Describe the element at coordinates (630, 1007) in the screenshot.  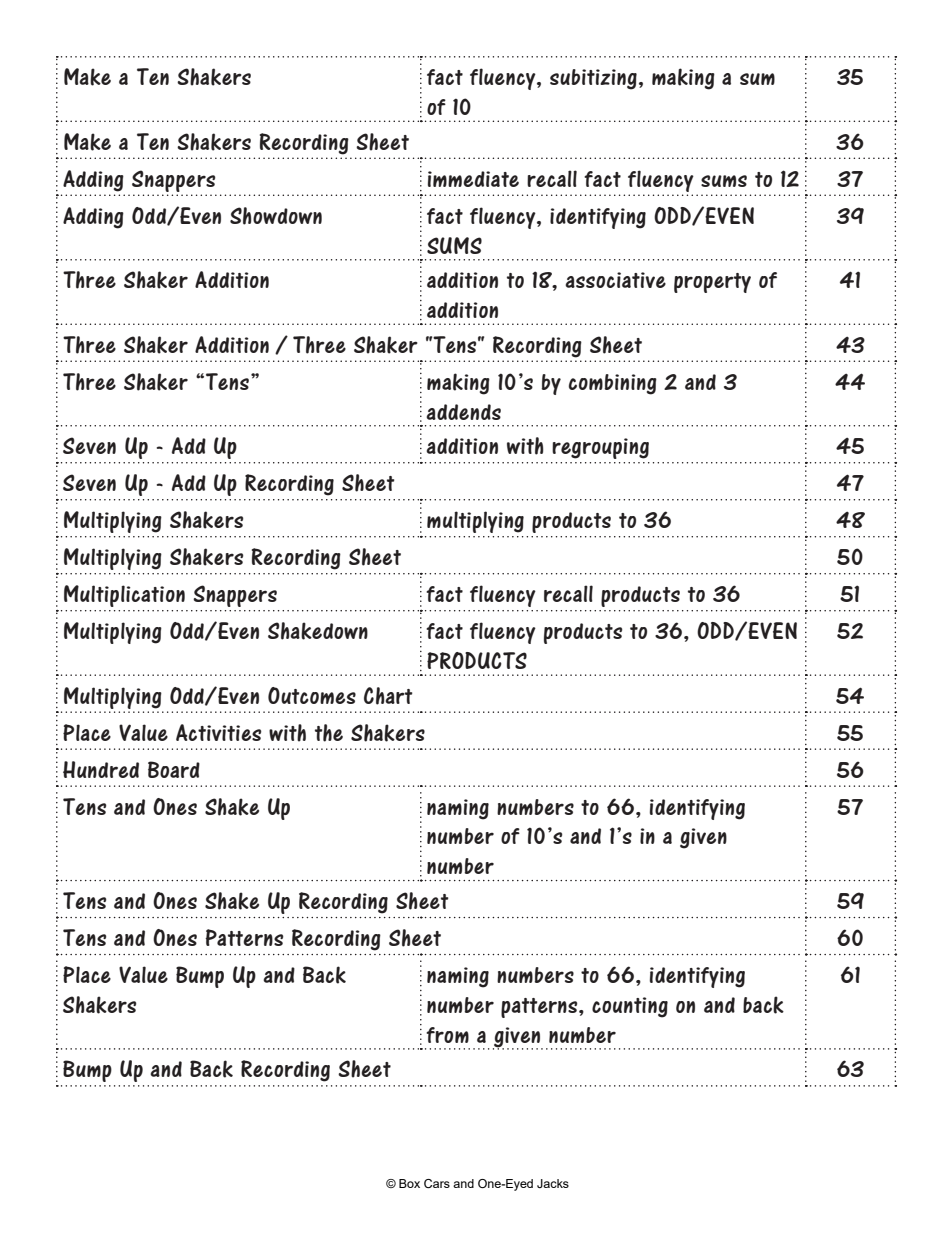
I see `counting` at that location.
